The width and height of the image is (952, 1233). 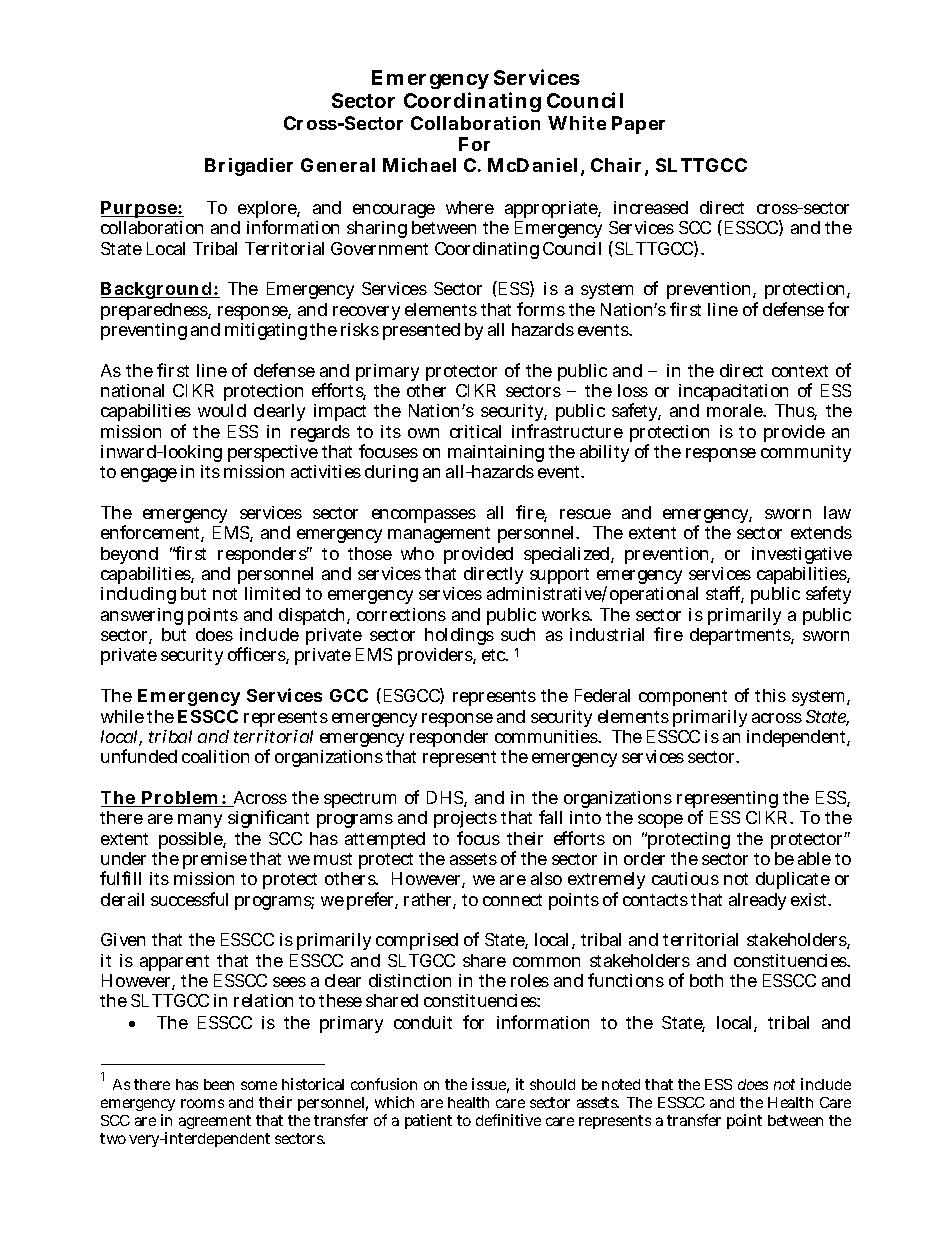 What do you see at coordinates (215, 860) in the image?
I see `premise` at bounding box center [215, 860].
